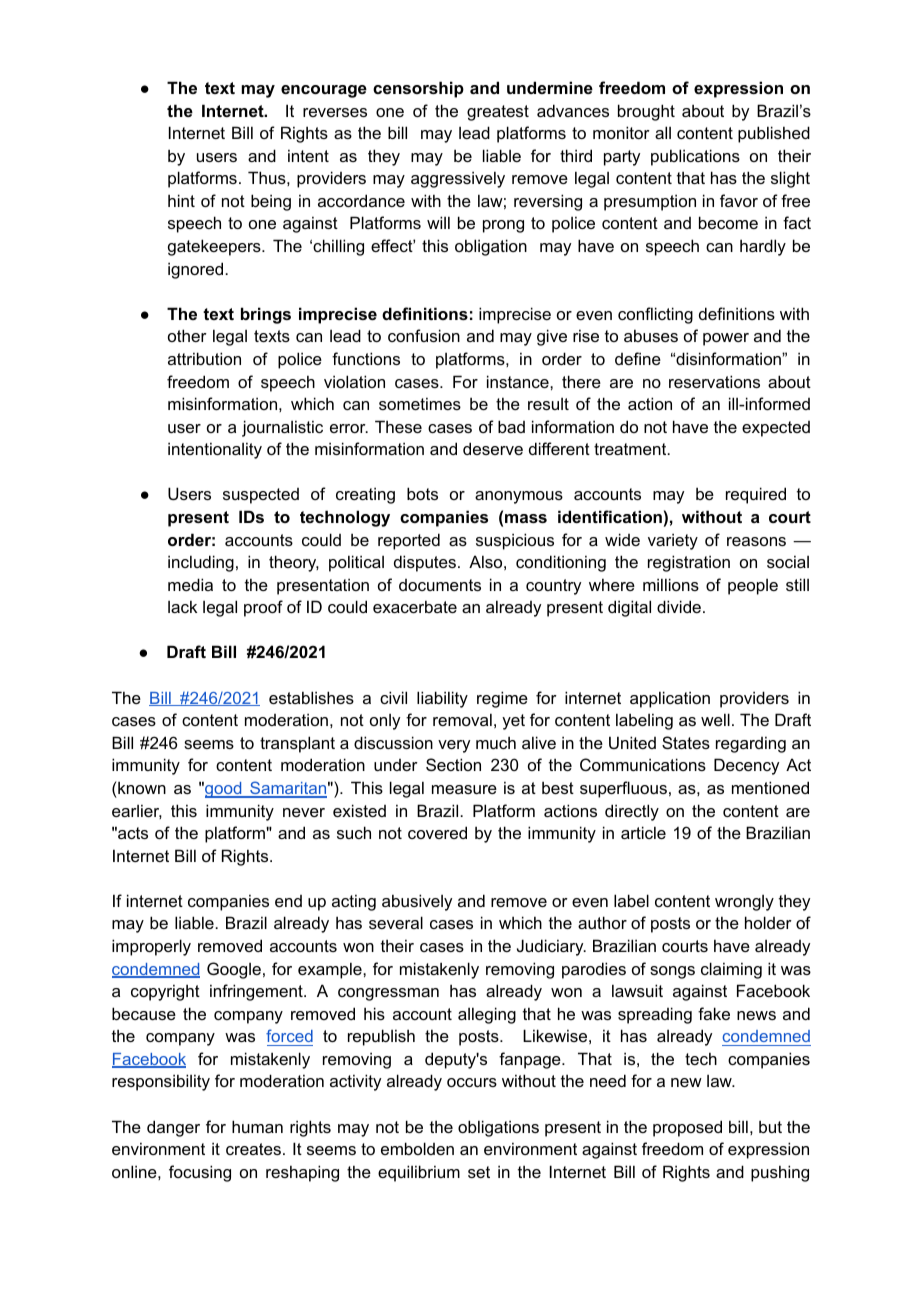  I want to click on measure, so click(464, 789).
